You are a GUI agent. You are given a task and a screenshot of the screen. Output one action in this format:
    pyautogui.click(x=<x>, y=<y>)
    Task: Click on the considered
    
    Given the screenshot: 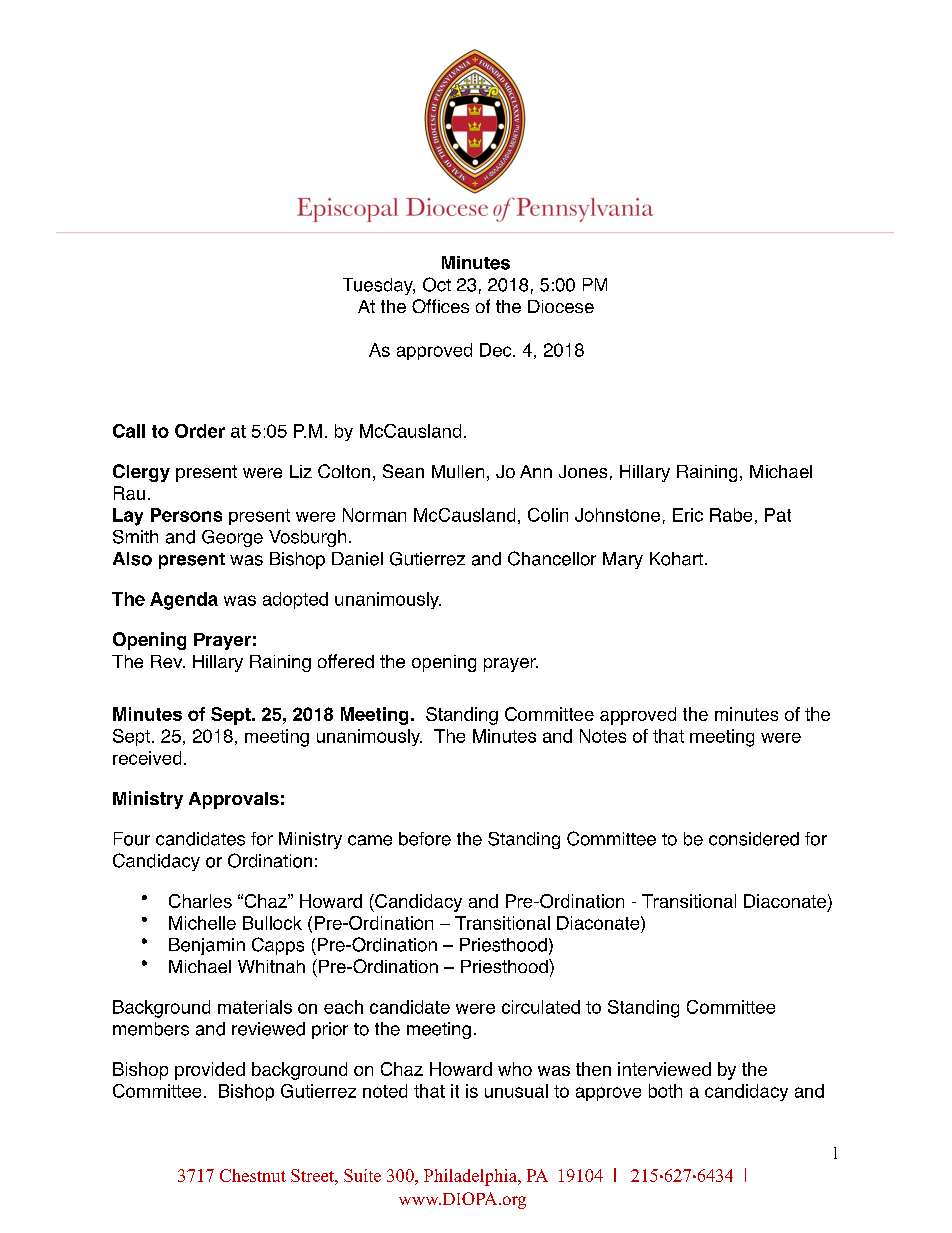 What is the action you would take?
    pyautogui.click(x=754, y=839)
